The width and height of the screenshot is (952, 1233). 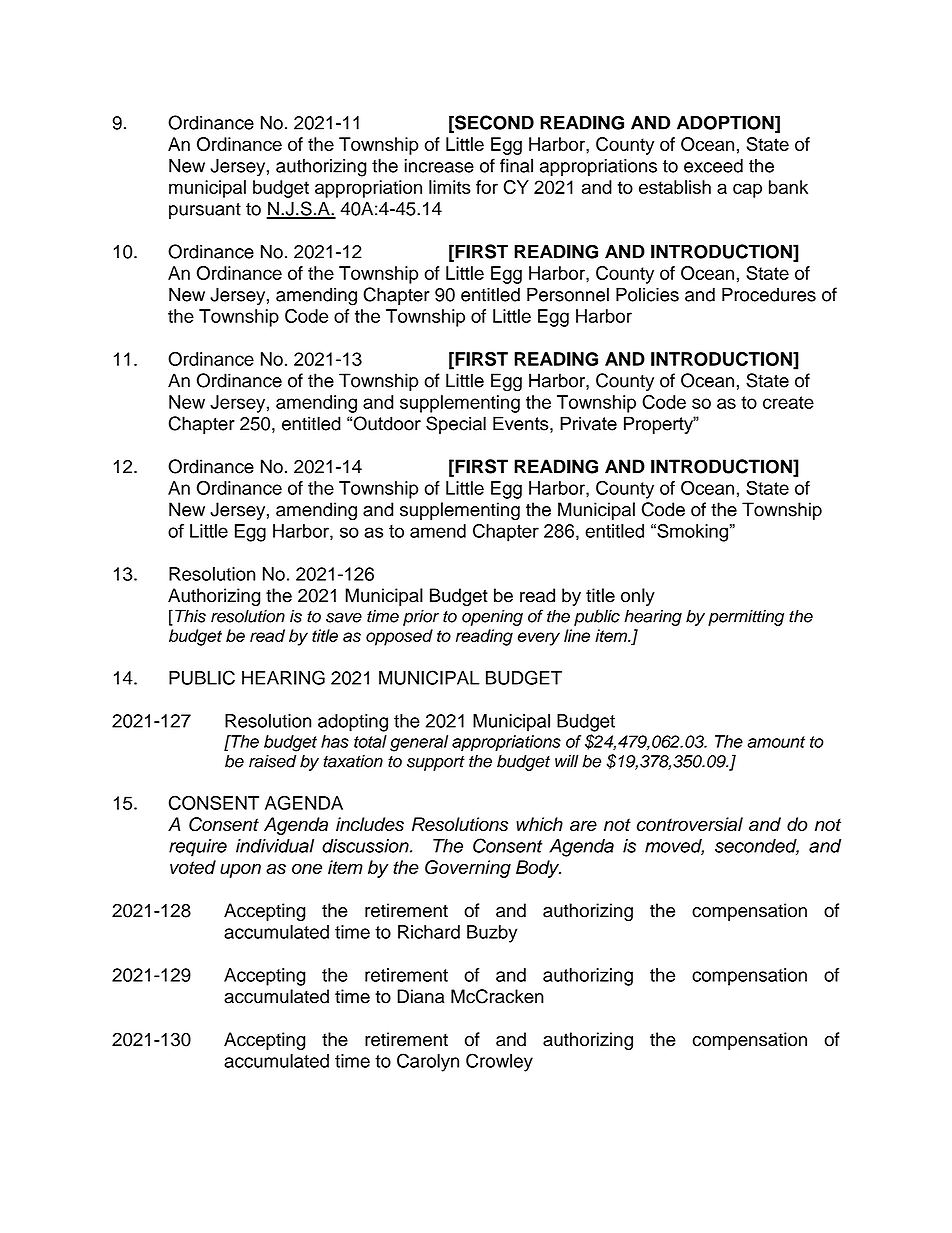 What do you see at coordinates (492, 618) in the screenshot?
I see `opening` at bounding box center [492, 618].
